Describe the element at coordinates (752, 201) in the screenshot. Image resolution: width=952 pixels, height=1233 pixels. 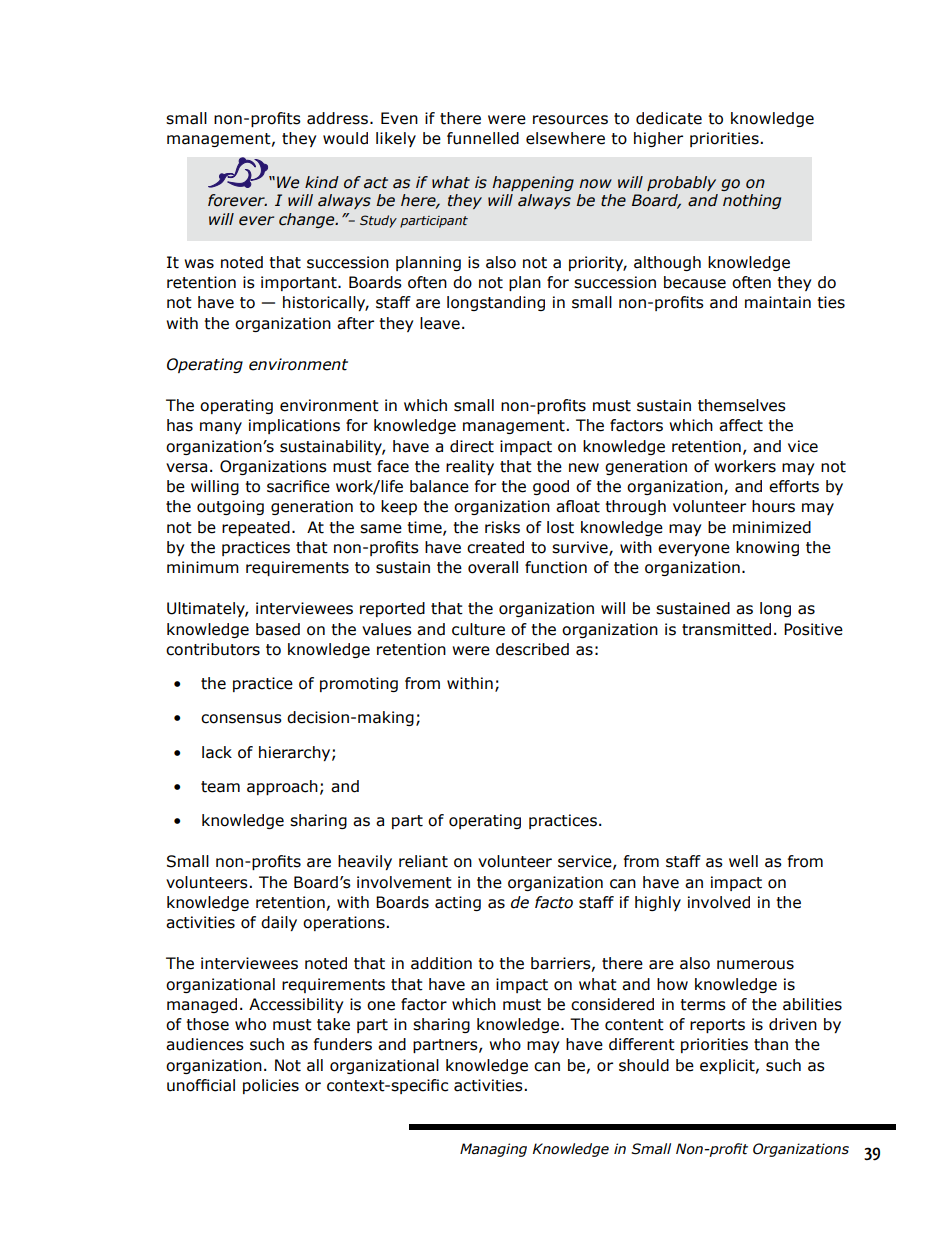
I see `nothing` at that location.
